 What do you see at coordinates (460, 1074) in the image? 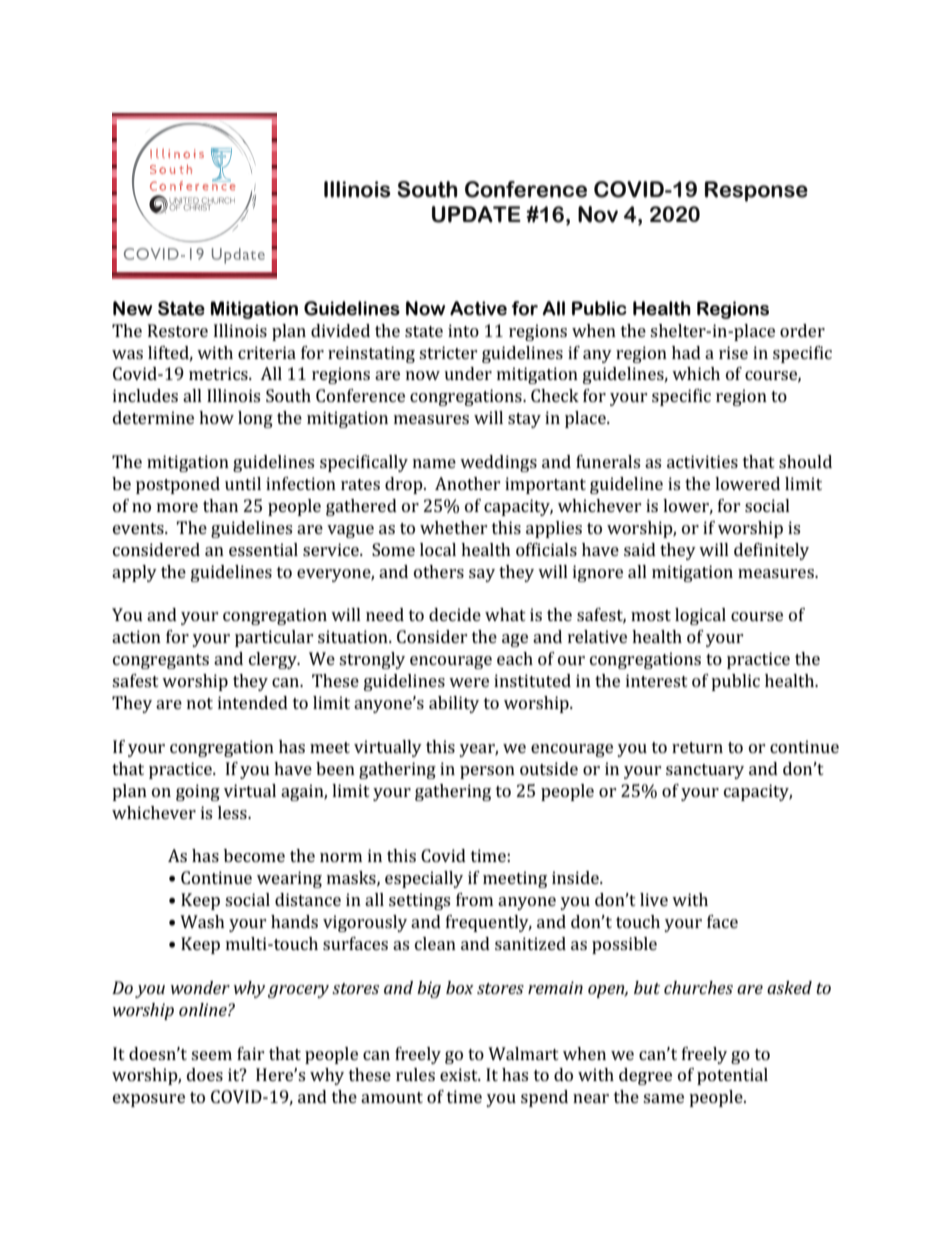
I see `exist` at bounding box center [460, 1074].
